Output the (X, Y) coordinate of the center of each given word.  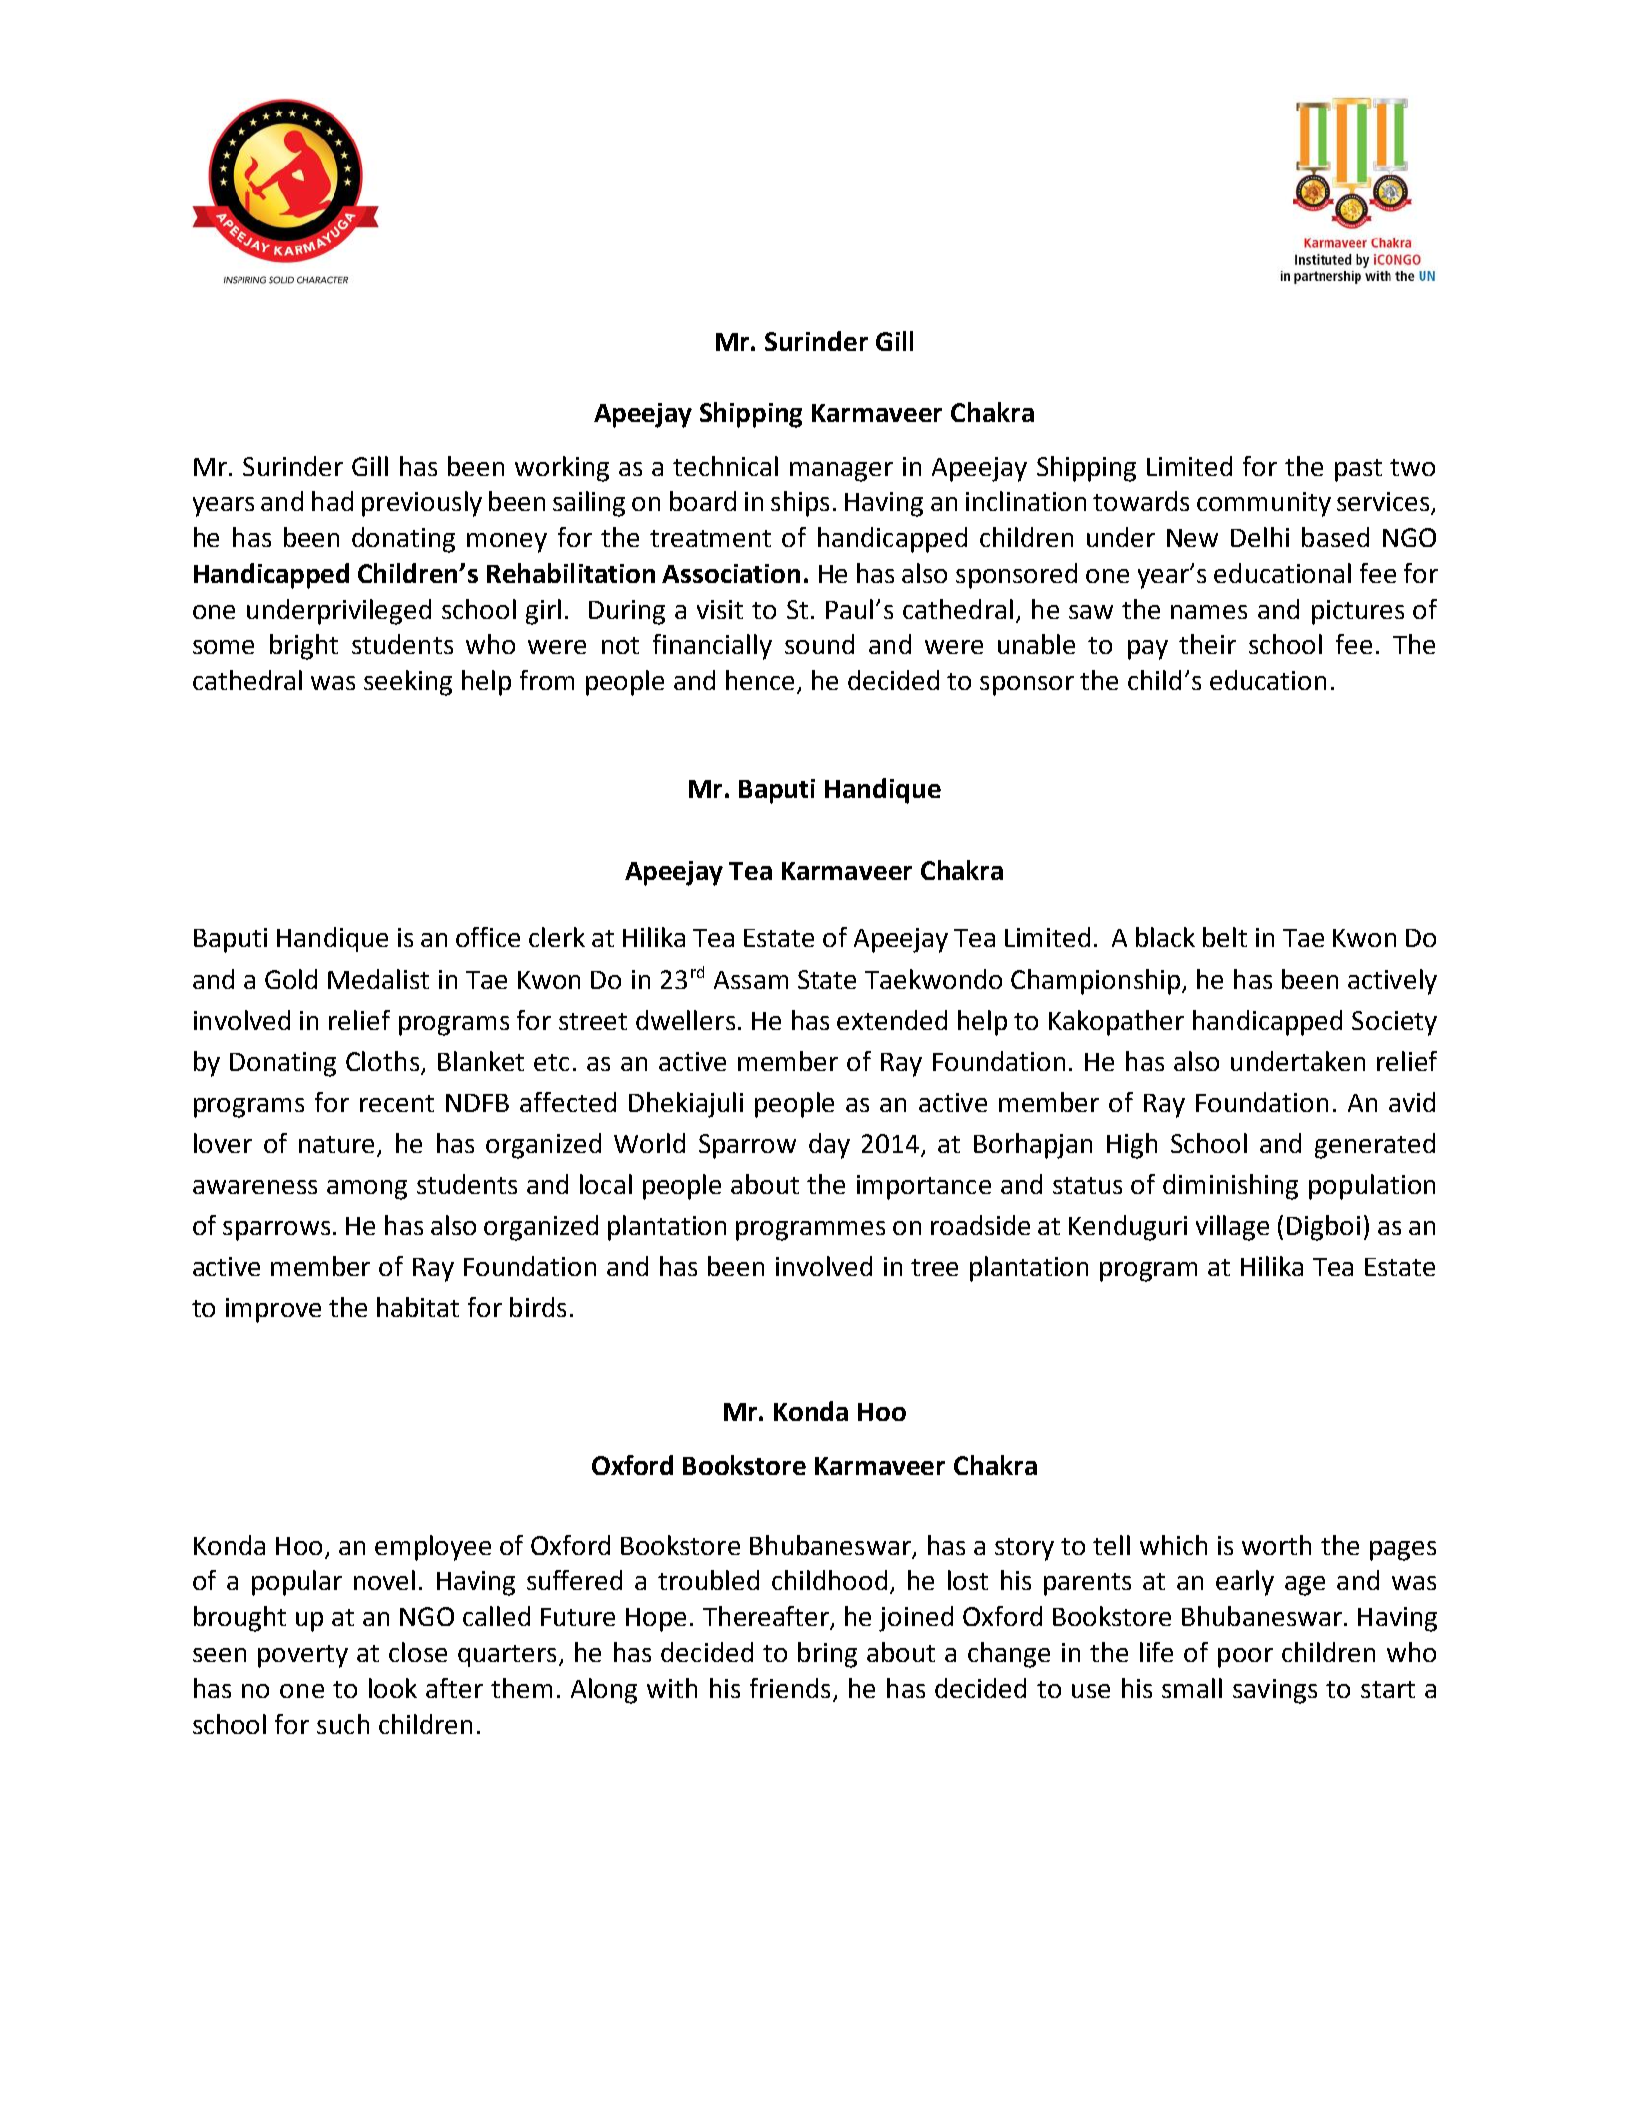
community (1264, 504)
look (393, 1688)
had (332, 501)
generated (1375, 1146)
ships (800, 504)
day (829, 1146)
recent (397, 1103)
